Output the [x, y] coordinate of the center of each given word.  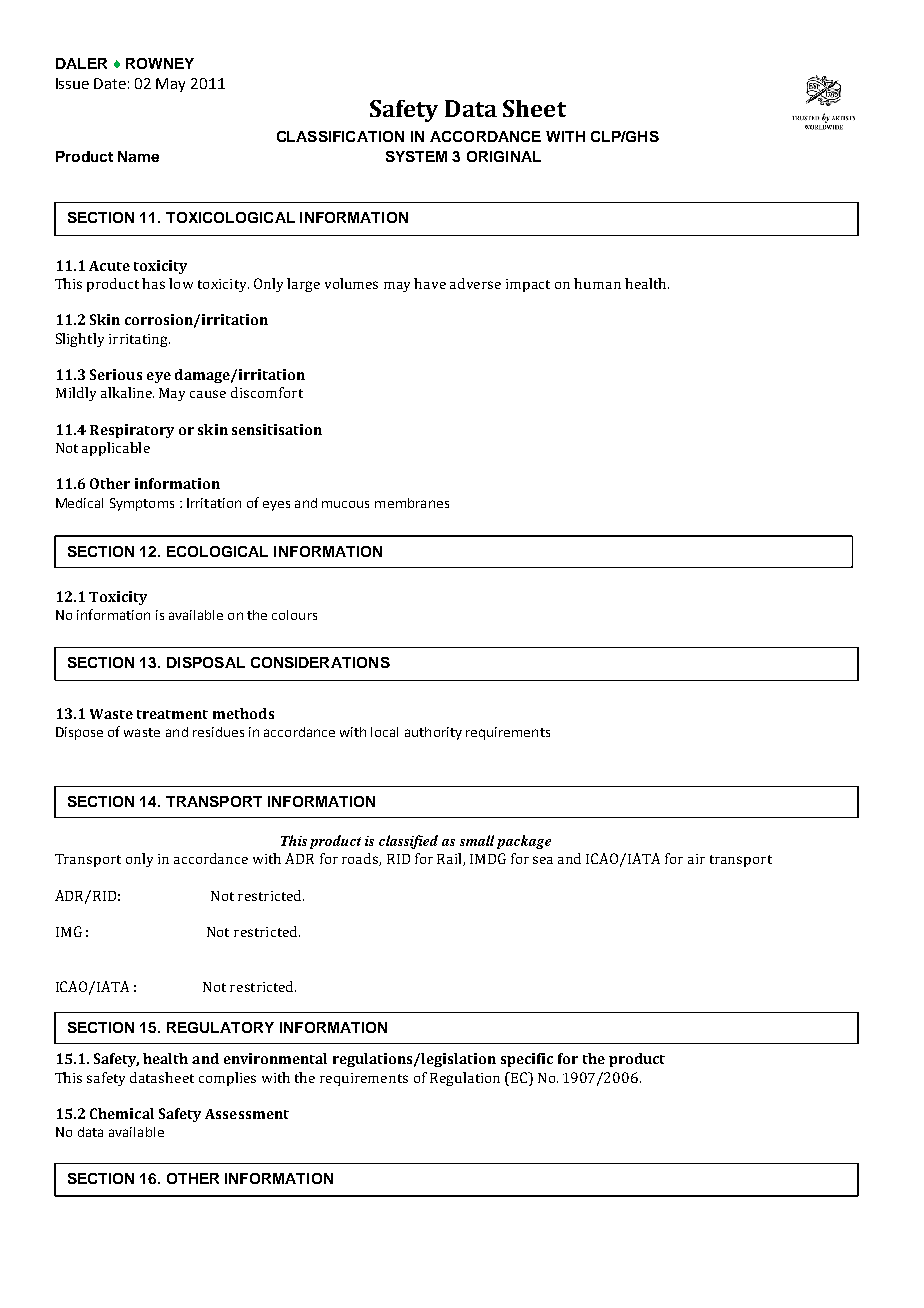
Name [138, 156]
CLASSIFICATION [340, 136]
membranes [412, 503]
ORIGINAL [504, 156]
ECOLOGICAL [217, 551]
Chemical [122, 1113]
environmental [275, 1058]
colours [294, 615]
